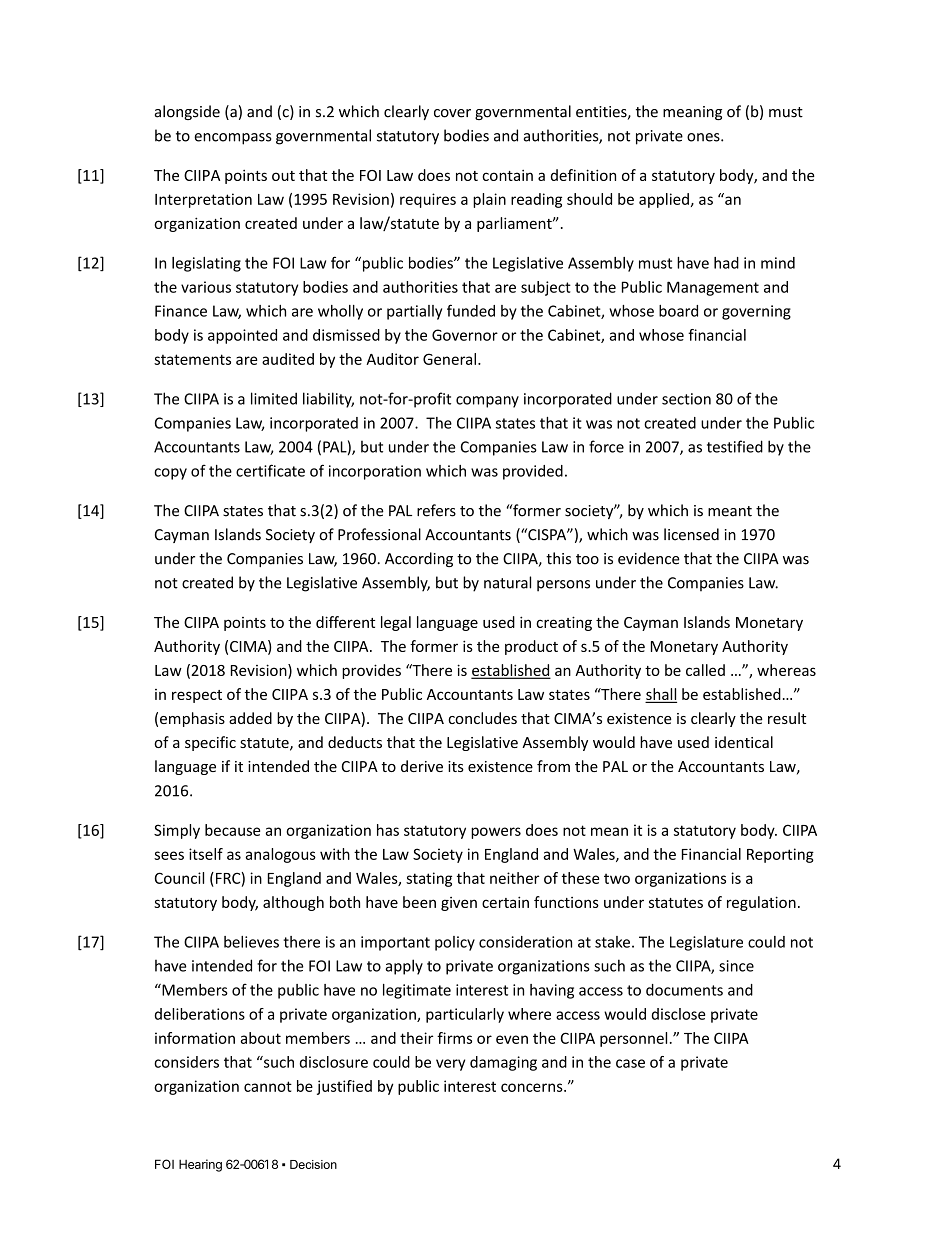 The height and width of the screenshot is (1233, 952). What do you see at coordinates (233, 139) in the screenshot?
I see `encompass` at bounding box center [233, 139].
